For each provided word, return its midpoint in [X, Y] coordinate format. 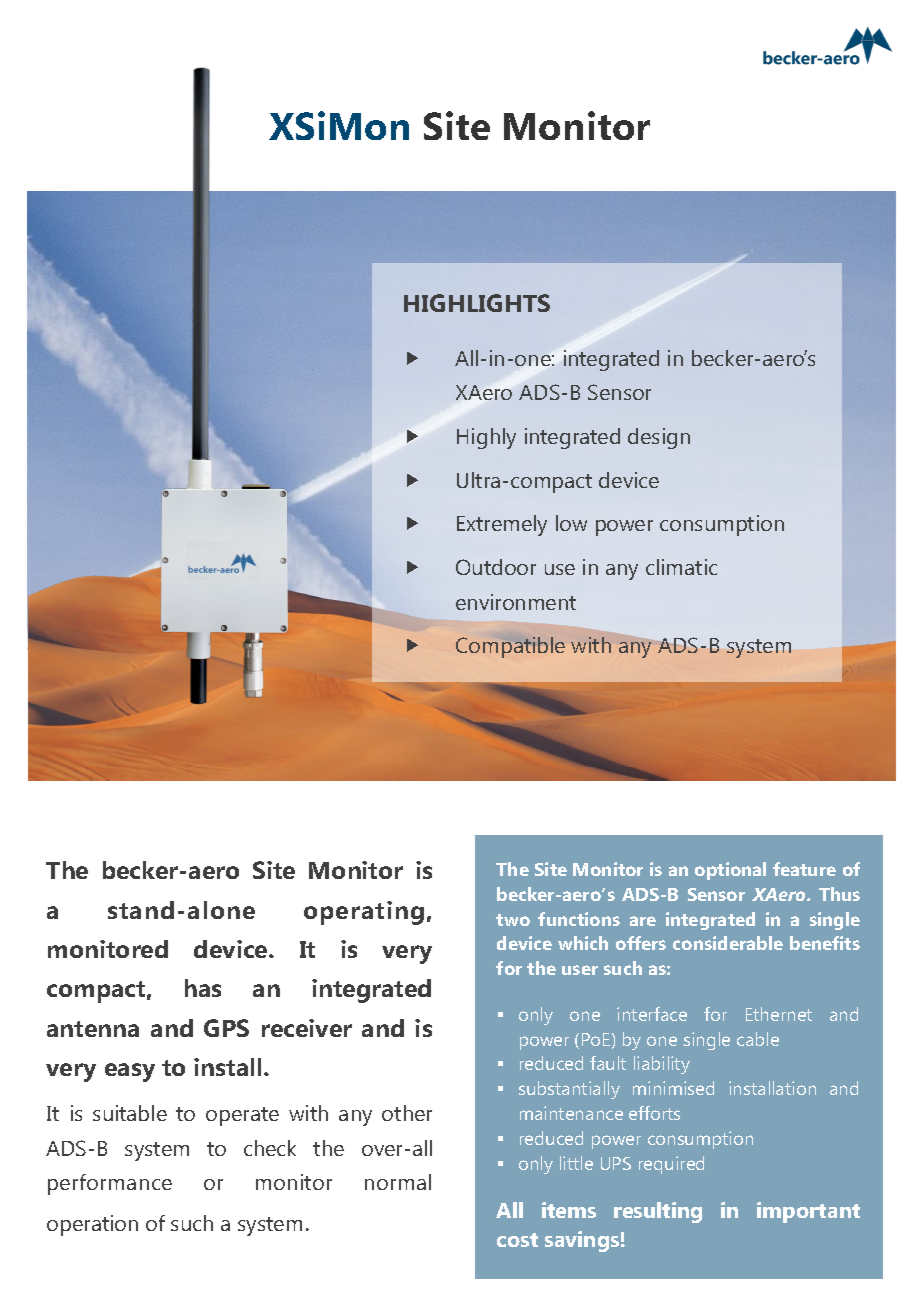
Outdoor [496, 567]
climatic [681, 567]
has [203, 988]
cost [517, 1240]
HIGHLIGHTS [477, 303]
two [513, 920]
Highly [486, 438]
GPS [226, 1028]
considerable [728, 943]
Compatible [510, 647]
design [659, 438]
